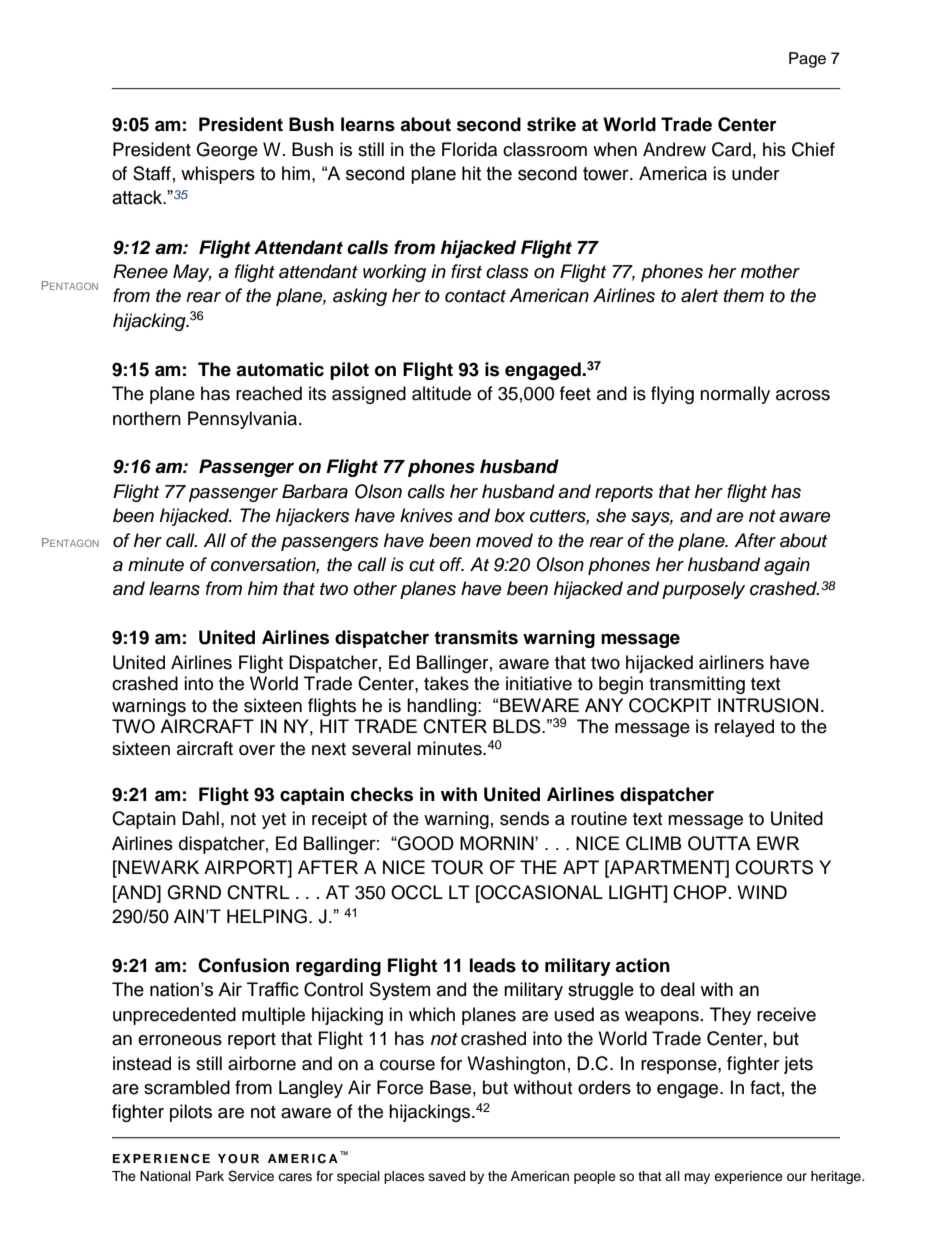  What do you see at coordinates (744, 728) in the document?
I see `relayed` at bounding box center [744, 728].
